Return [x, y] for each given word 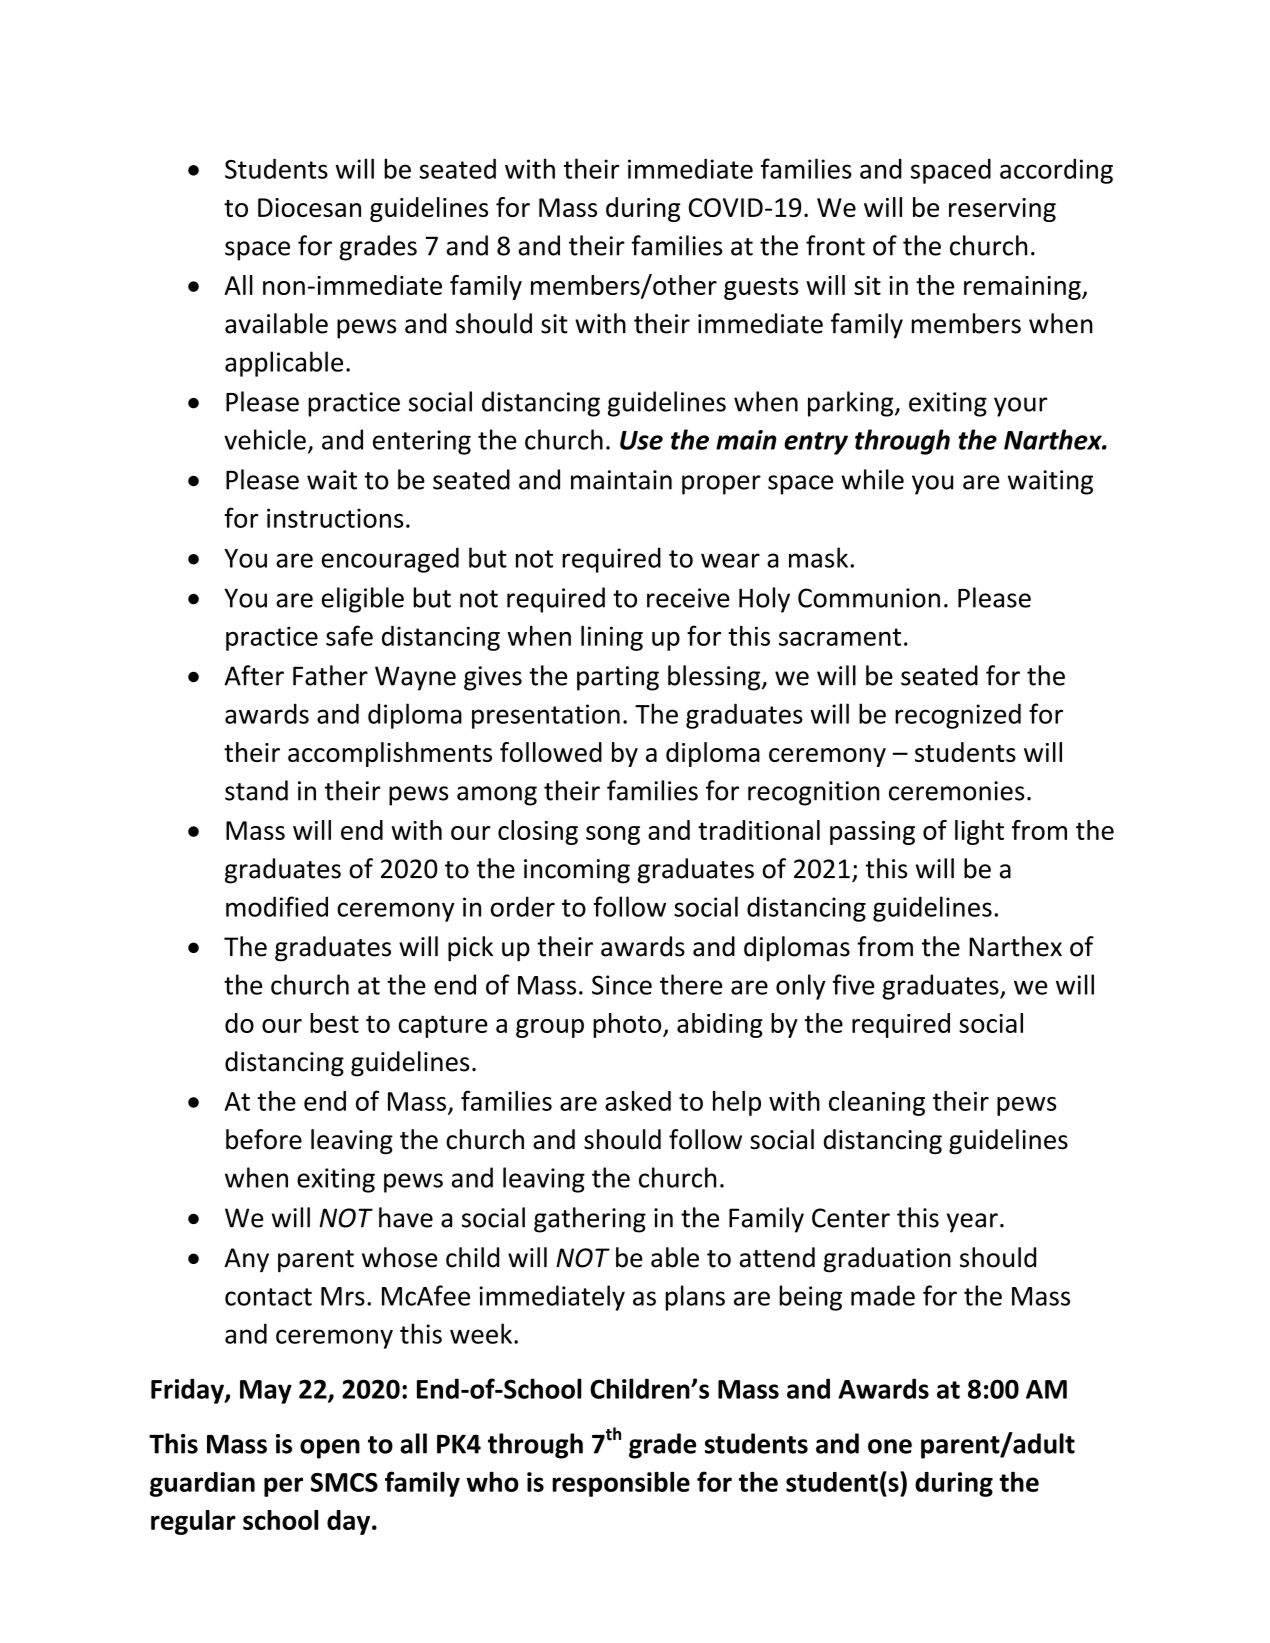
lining [612, 638]
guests [761, 288]
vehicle [265, 439]
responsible [621, 1484]
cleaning [877, 1103]
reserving [1002, 210]
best [334, 1023]
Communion [869, 598]
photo [628, 1025]
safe [349, 635]
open [330, 1449]
